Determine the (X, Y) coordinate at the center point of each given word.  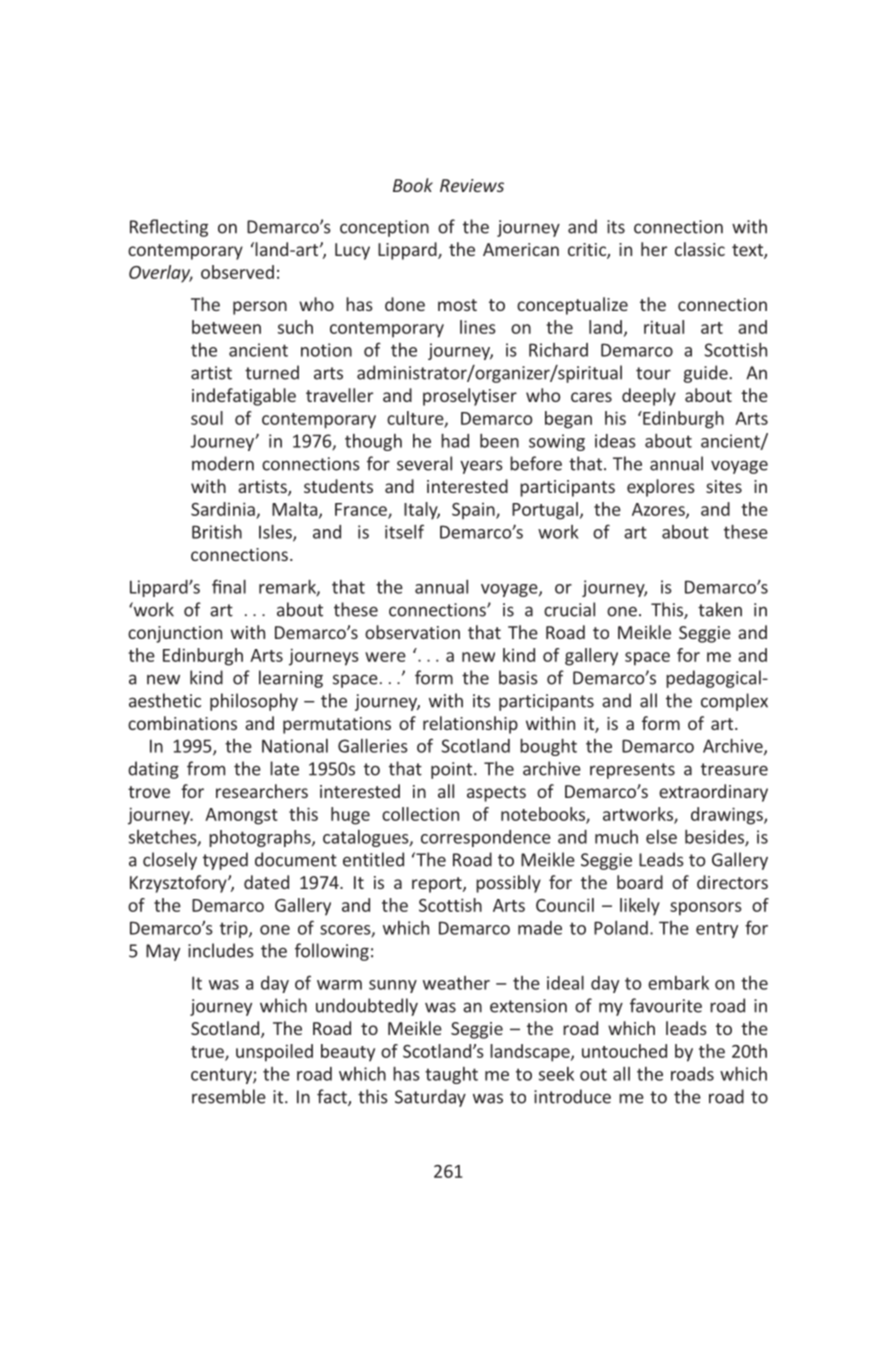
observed (237, 272)
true (208, 1053)
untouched (624, 1051)
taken (720, 609)
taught (451, 1075)
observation (412, 632)
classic (700, 249)
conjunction (175, 634)
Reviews (472, 185)
